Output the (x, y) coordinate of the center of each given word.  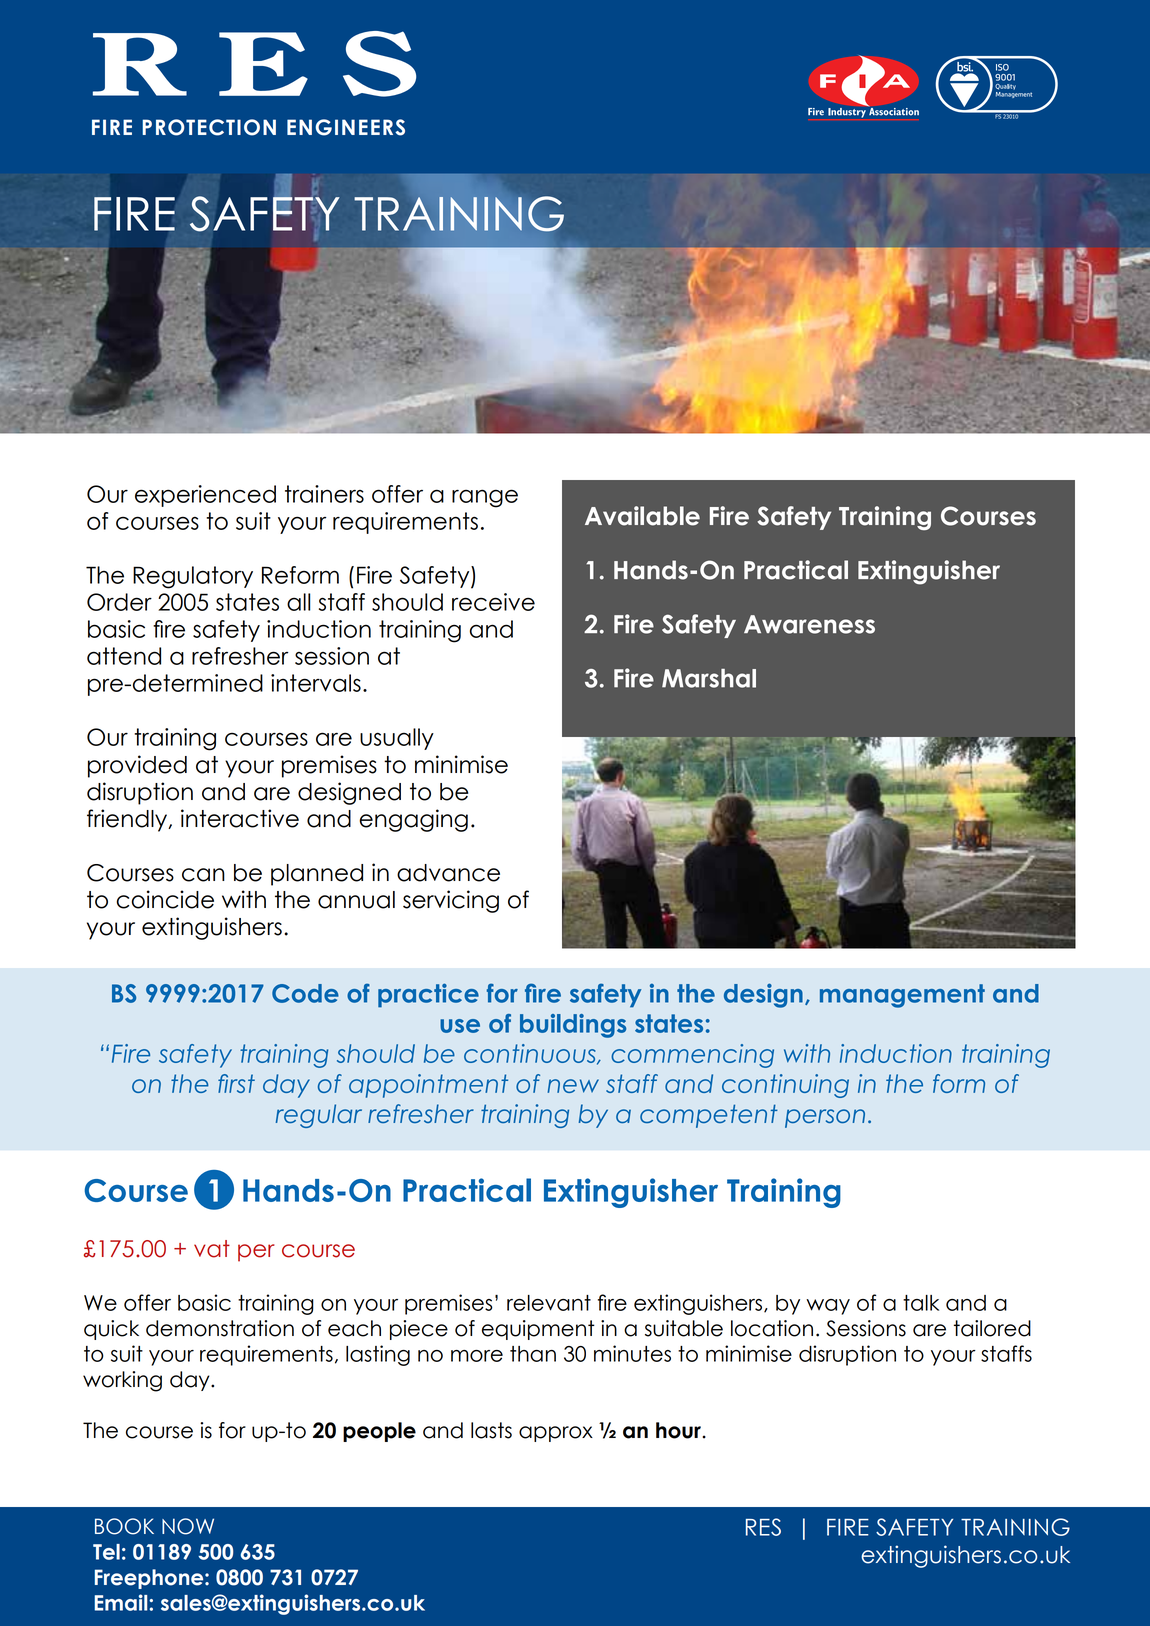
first (236, 1083)
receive (493, 602)
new (573, 1086)
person (825, 1118)
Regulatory (193, 577)
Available (642, 516)
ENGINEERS (346, 127)
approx (556, 1434)
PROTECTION (209, 127)
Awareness (809, 624)
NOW (188, 1526)
